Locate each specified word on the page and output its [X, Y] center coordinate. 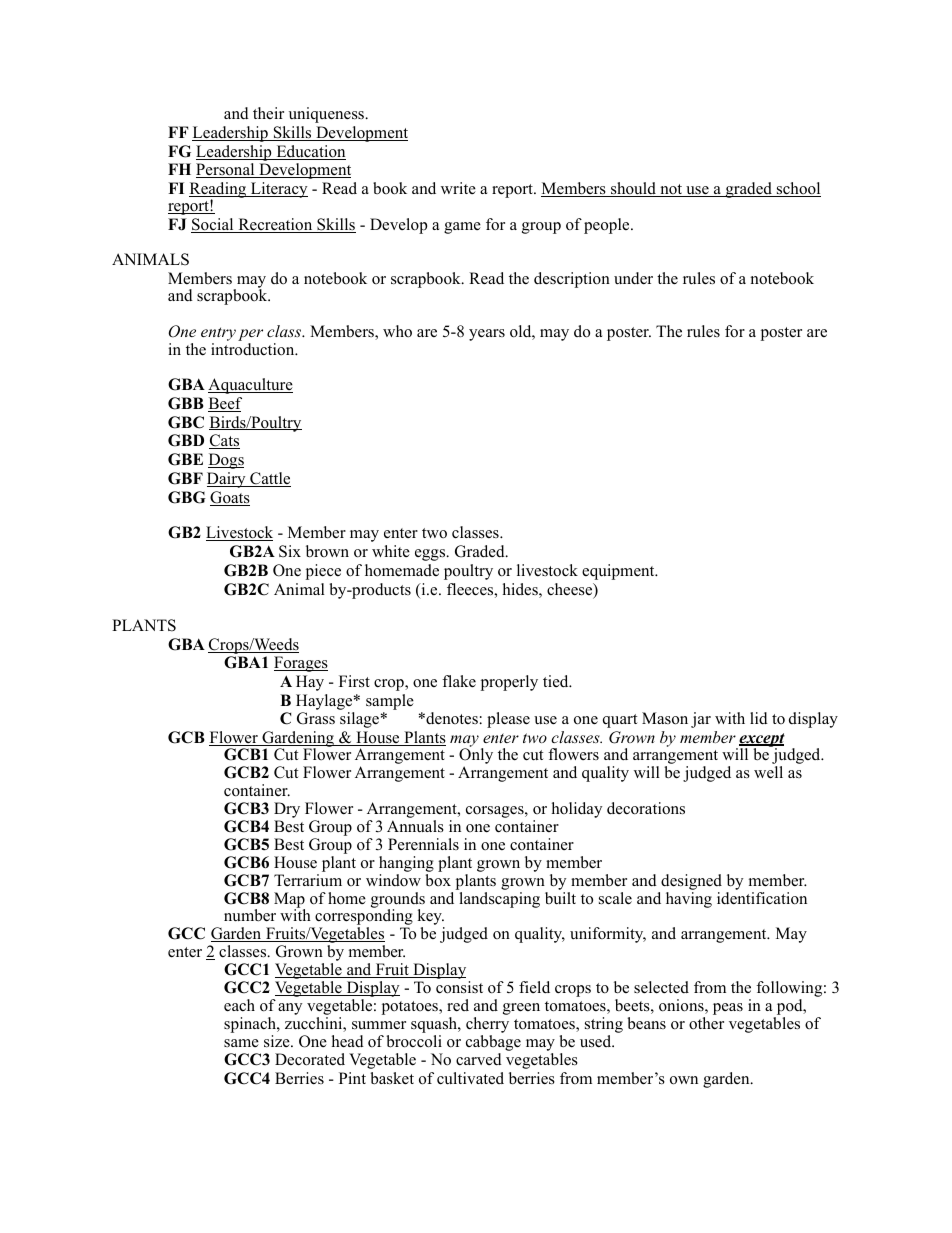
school [798, 189]
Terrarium [308, 880]
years [487, 335]
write [458, 188]
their [268, 113]
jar [701, 720]
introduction [254, 349]
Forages [301, 664]
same [241, 1043]
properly [509, 683]
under [633, 278]
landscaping [499, 900]
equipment [619, 572]
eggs [431, 555]
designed [691, 882]
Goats [230, 498]
